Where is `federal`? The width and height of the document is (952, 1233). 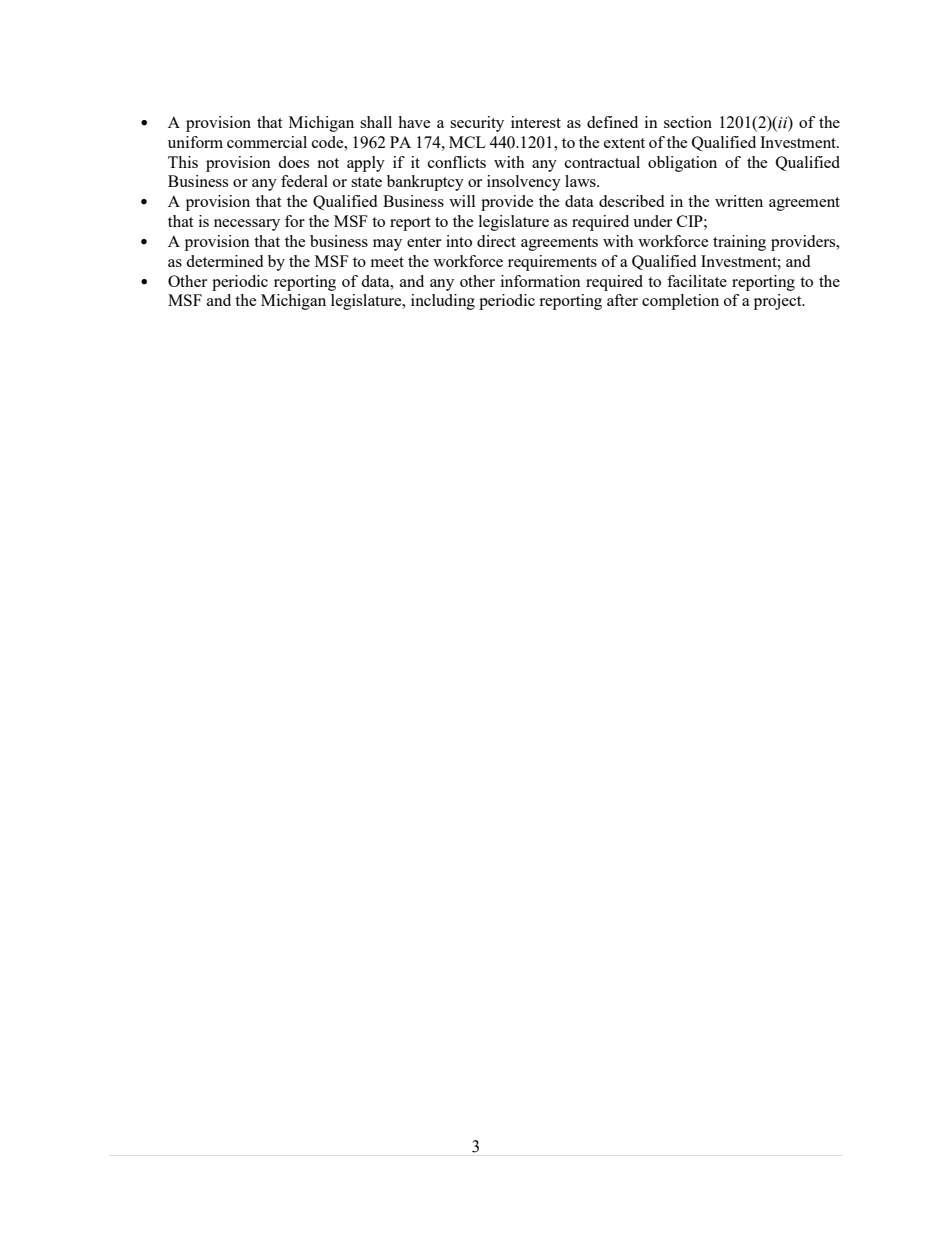
federal is located at coordinates (304, 181).
